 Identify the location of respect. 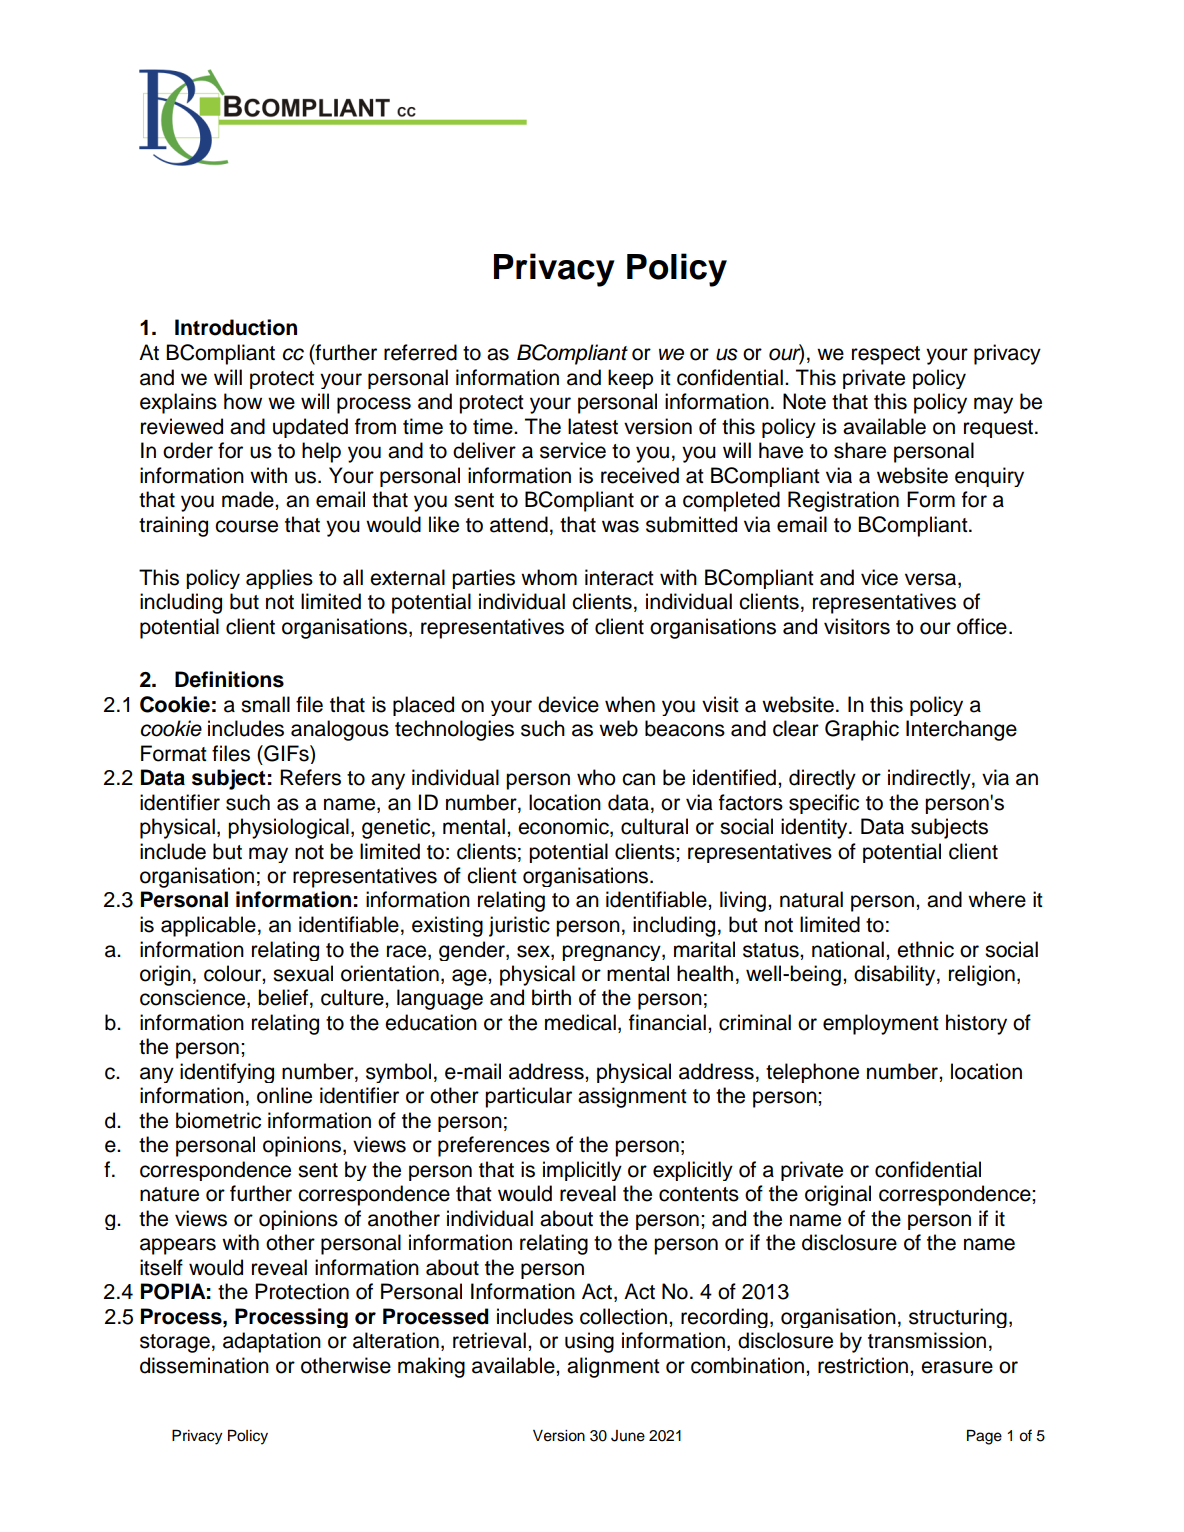
(886, 355).
